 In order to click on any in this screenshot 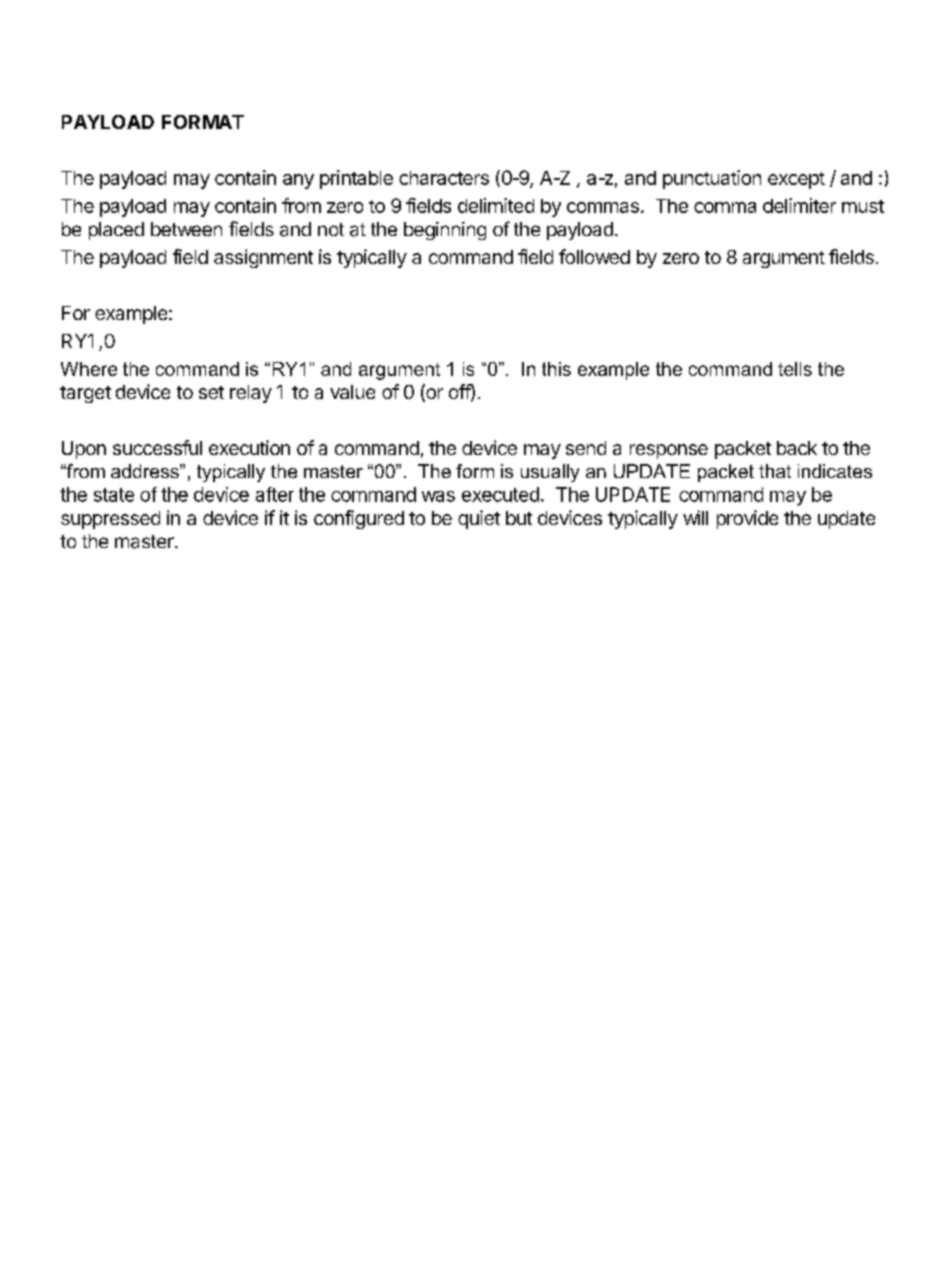, I will do `click(298, 181)`.
